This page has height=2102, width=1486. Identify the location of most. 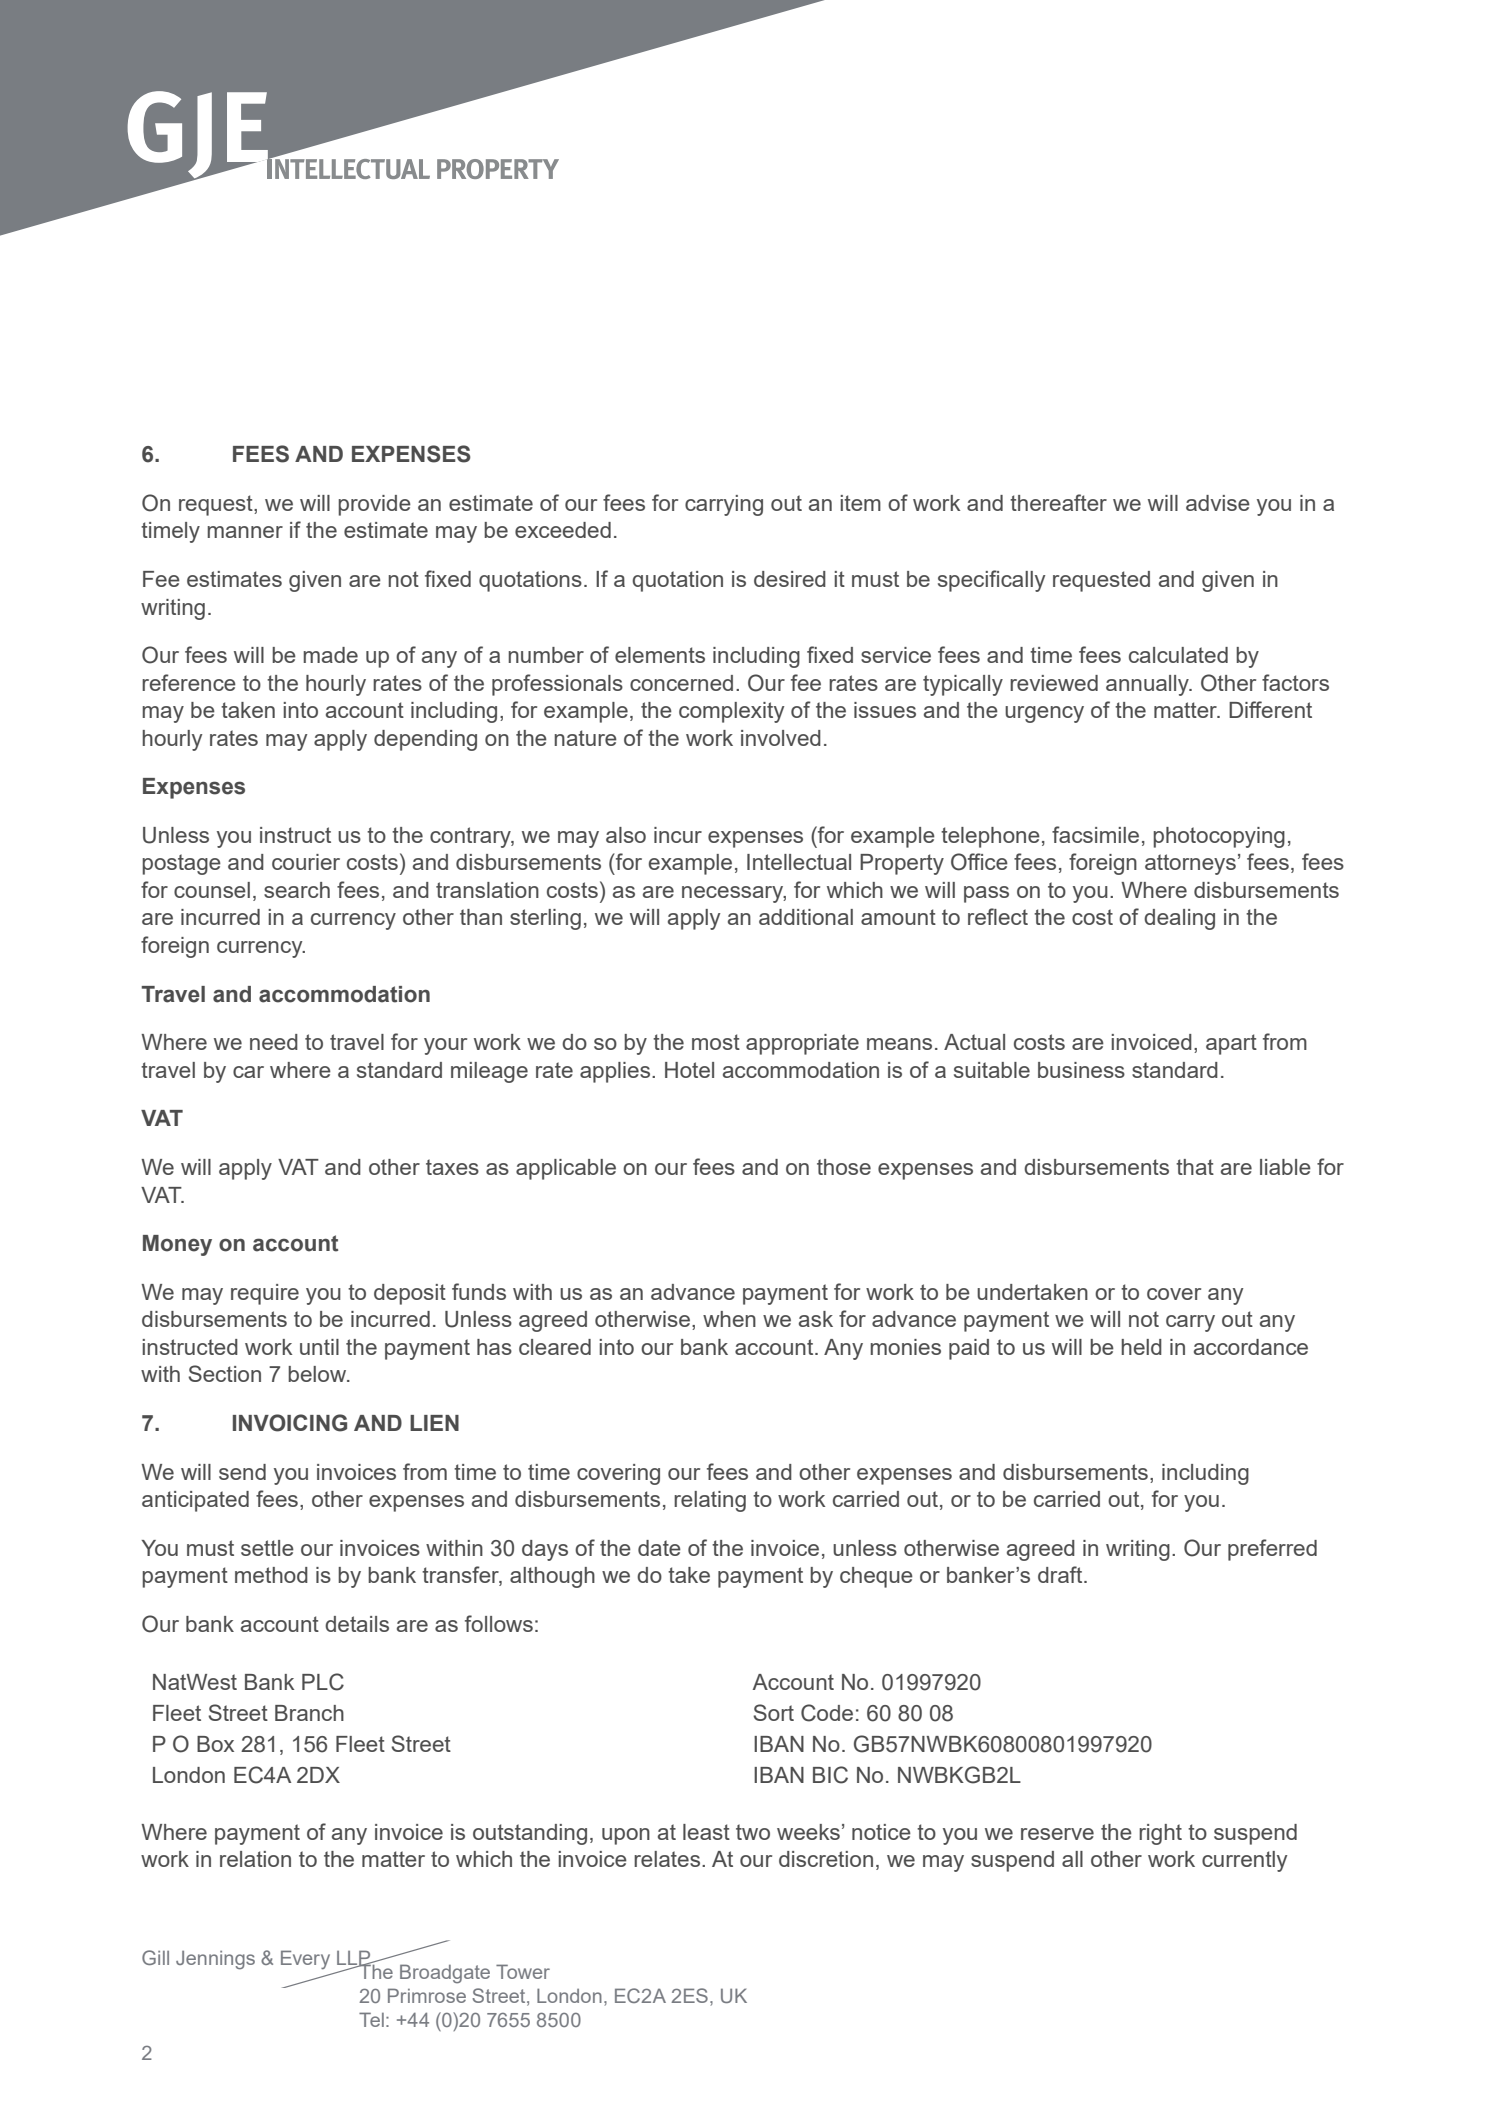
(716, 1042).
